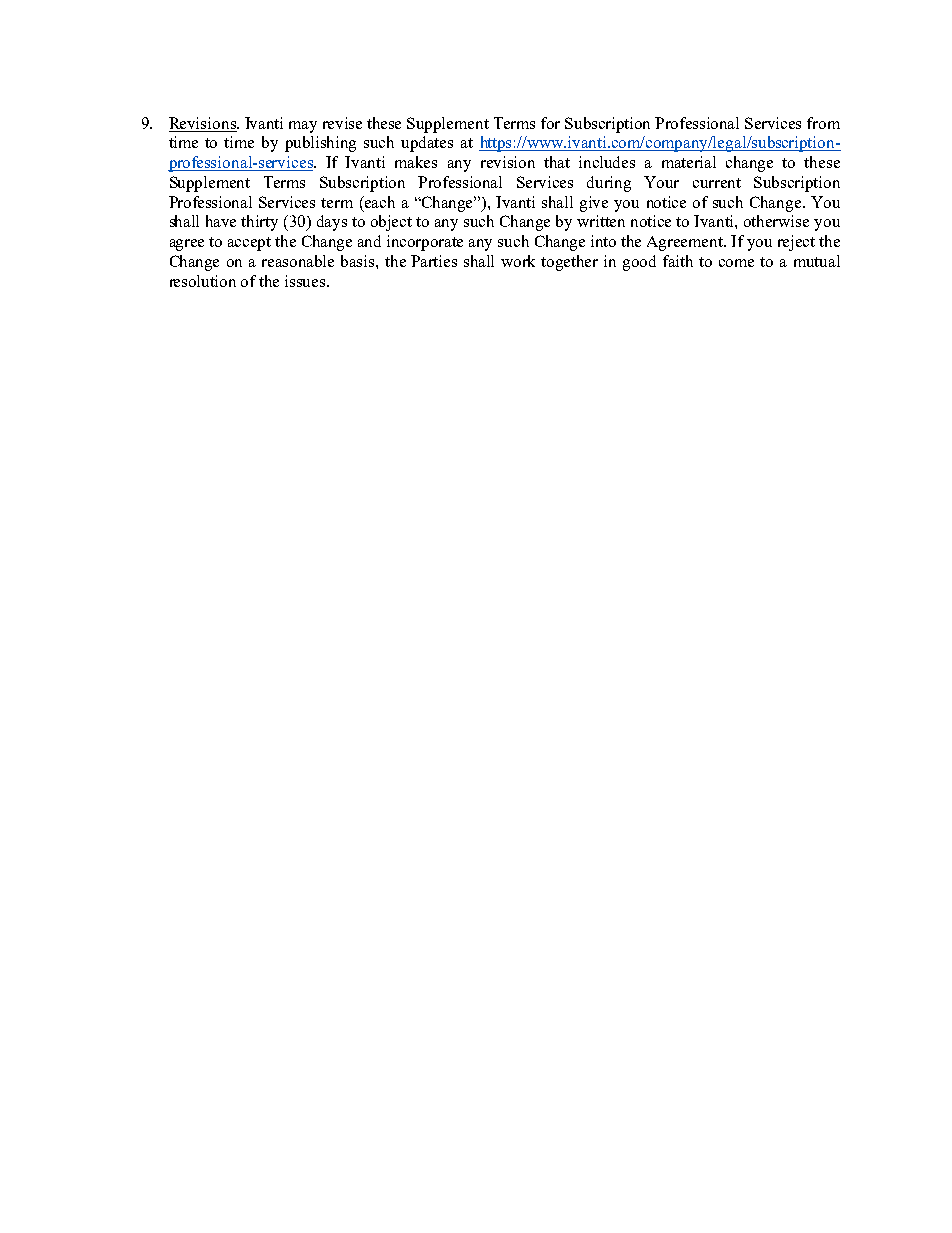 This page has width=952, height=1233. What do you see at coordinates (609, 184) in the page?
I see `during` at bounding box center [609, 184].
